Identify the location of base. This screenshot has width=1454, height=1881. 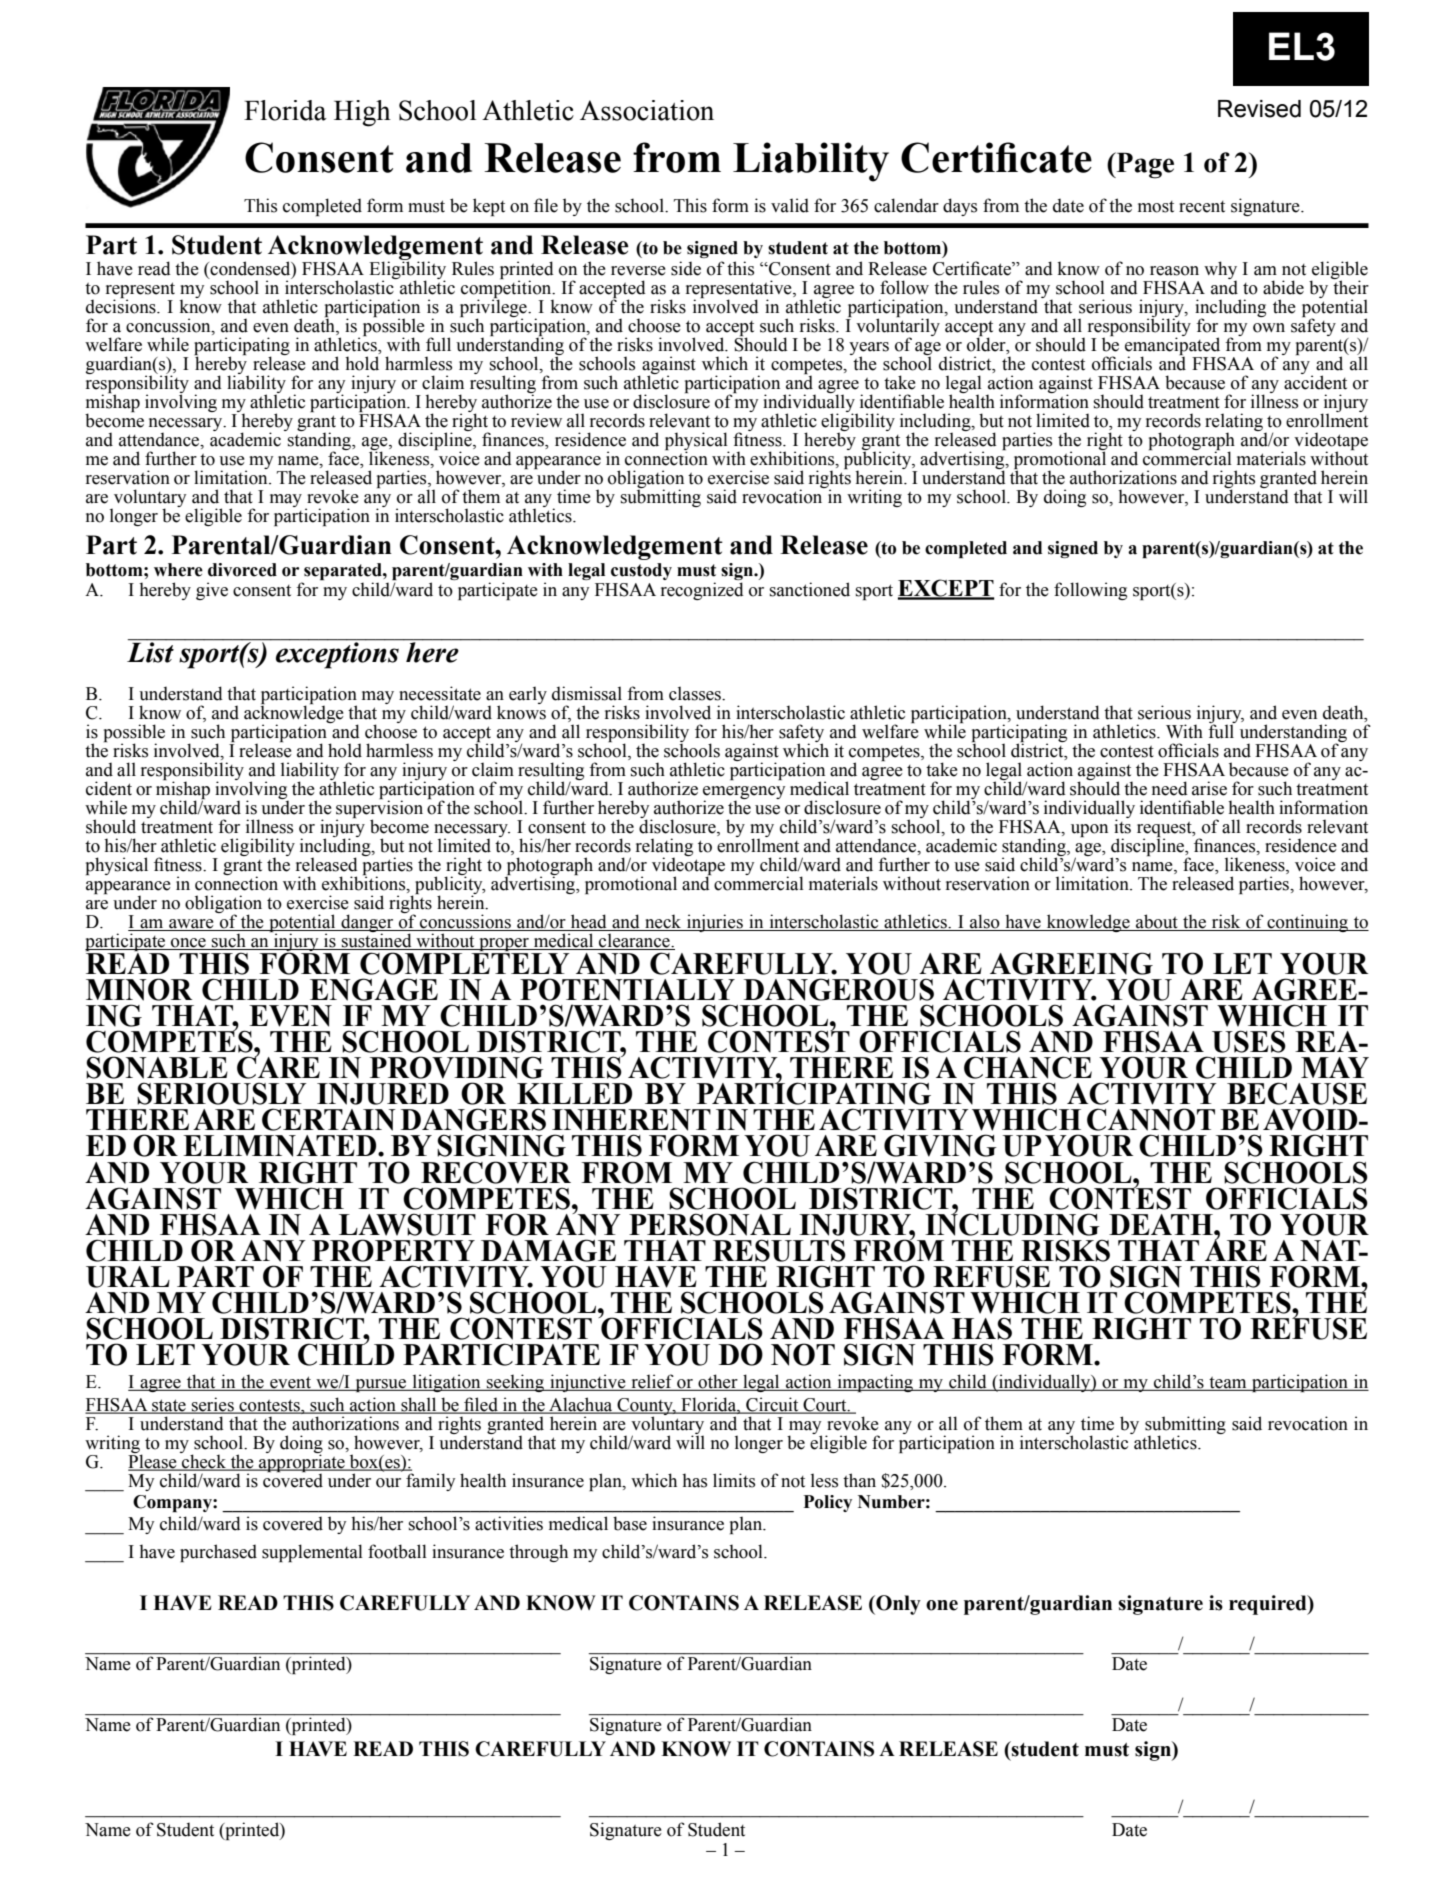
(630, 1523).
